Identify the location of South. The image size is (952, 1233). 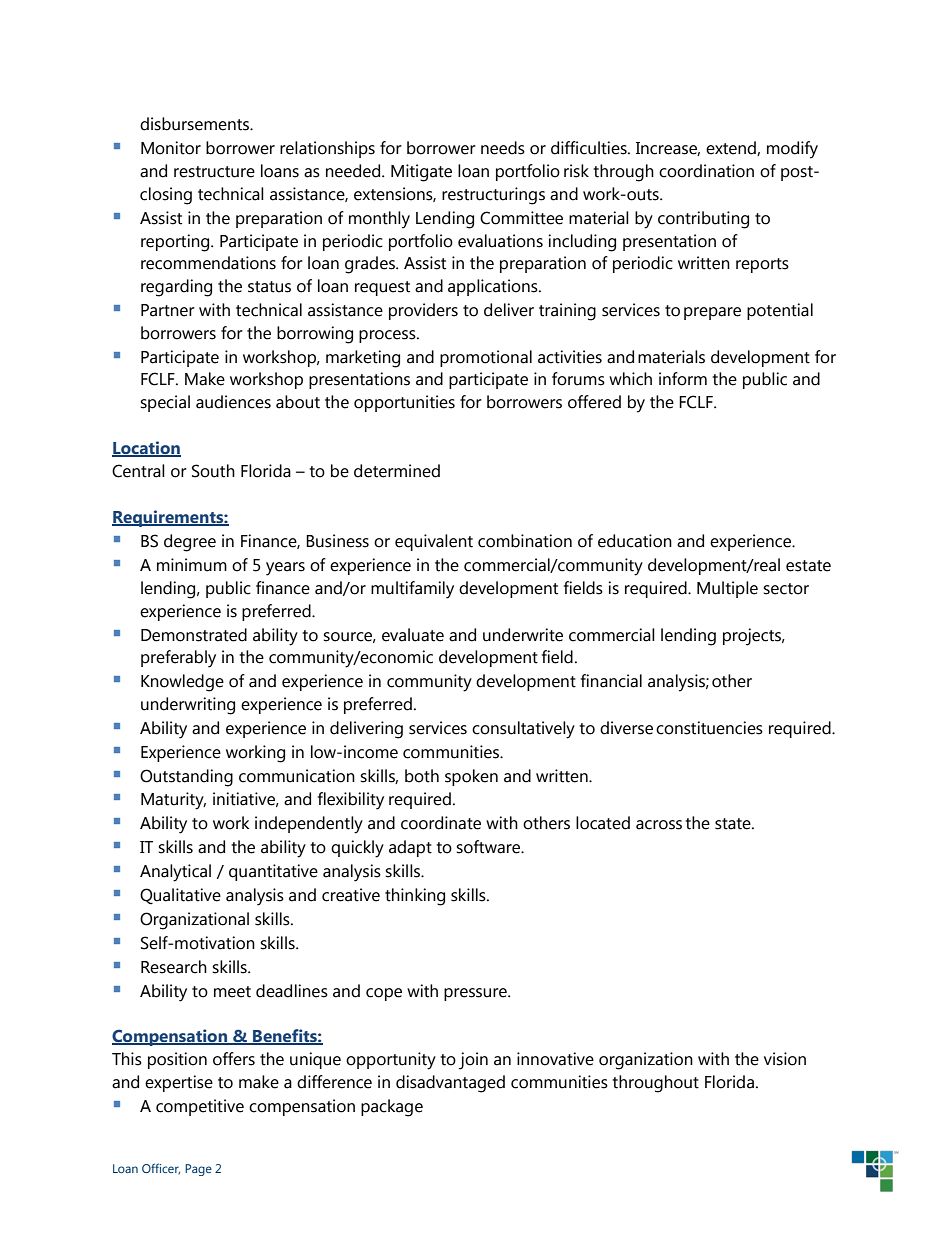
(213, 471).
